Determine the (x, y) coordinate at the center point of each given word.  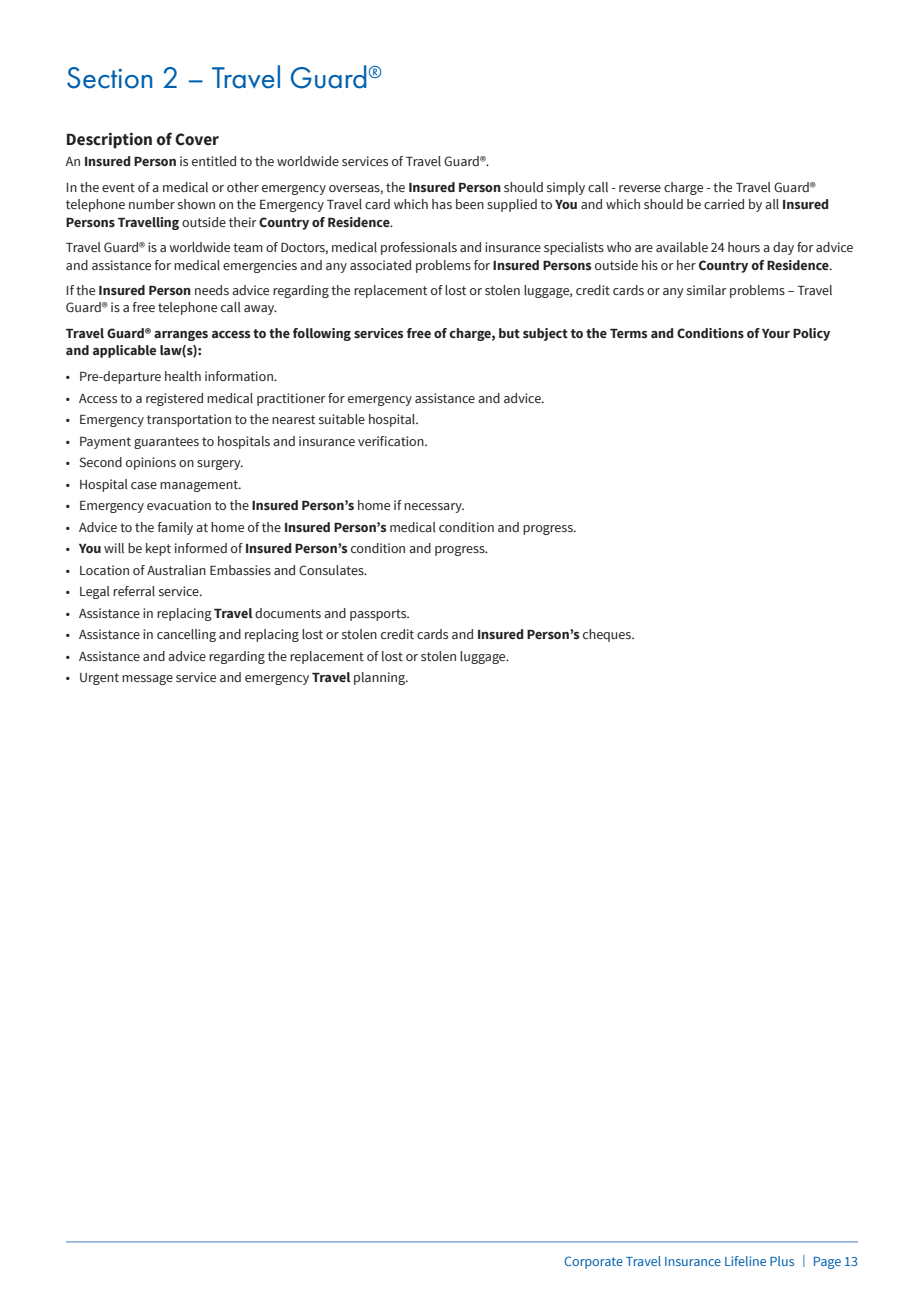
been (470, 204)
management (200, 486)
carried (724, 204)
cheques (608, 635)
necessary (434, 508)
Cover (197, 139)
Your (776, 333)
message (147, 680)
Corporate (593, 1262)
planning (380, 678)
